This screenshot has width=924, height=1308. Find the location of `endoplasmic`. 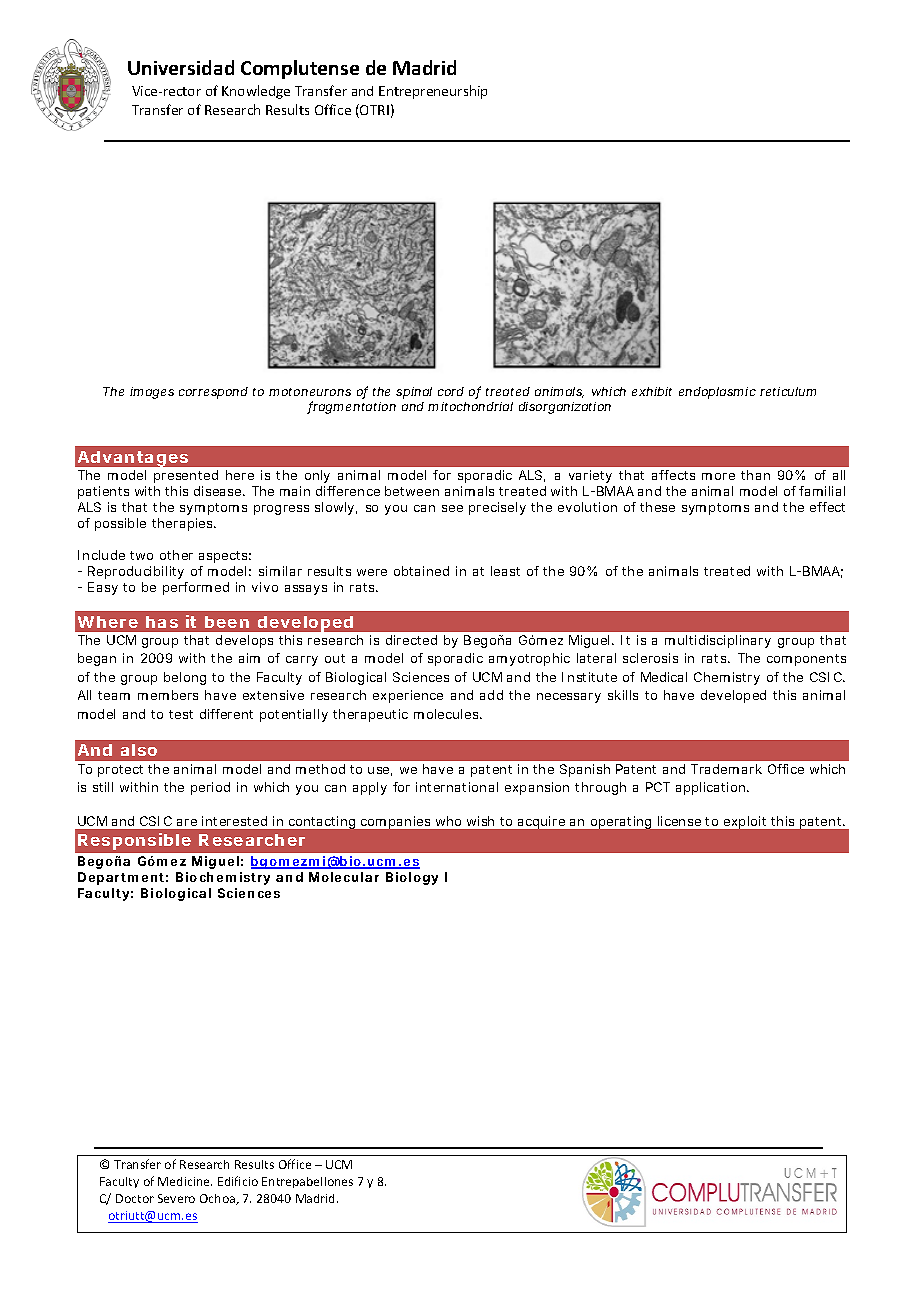

endoplasmic is located at coordinates (717, 393).
